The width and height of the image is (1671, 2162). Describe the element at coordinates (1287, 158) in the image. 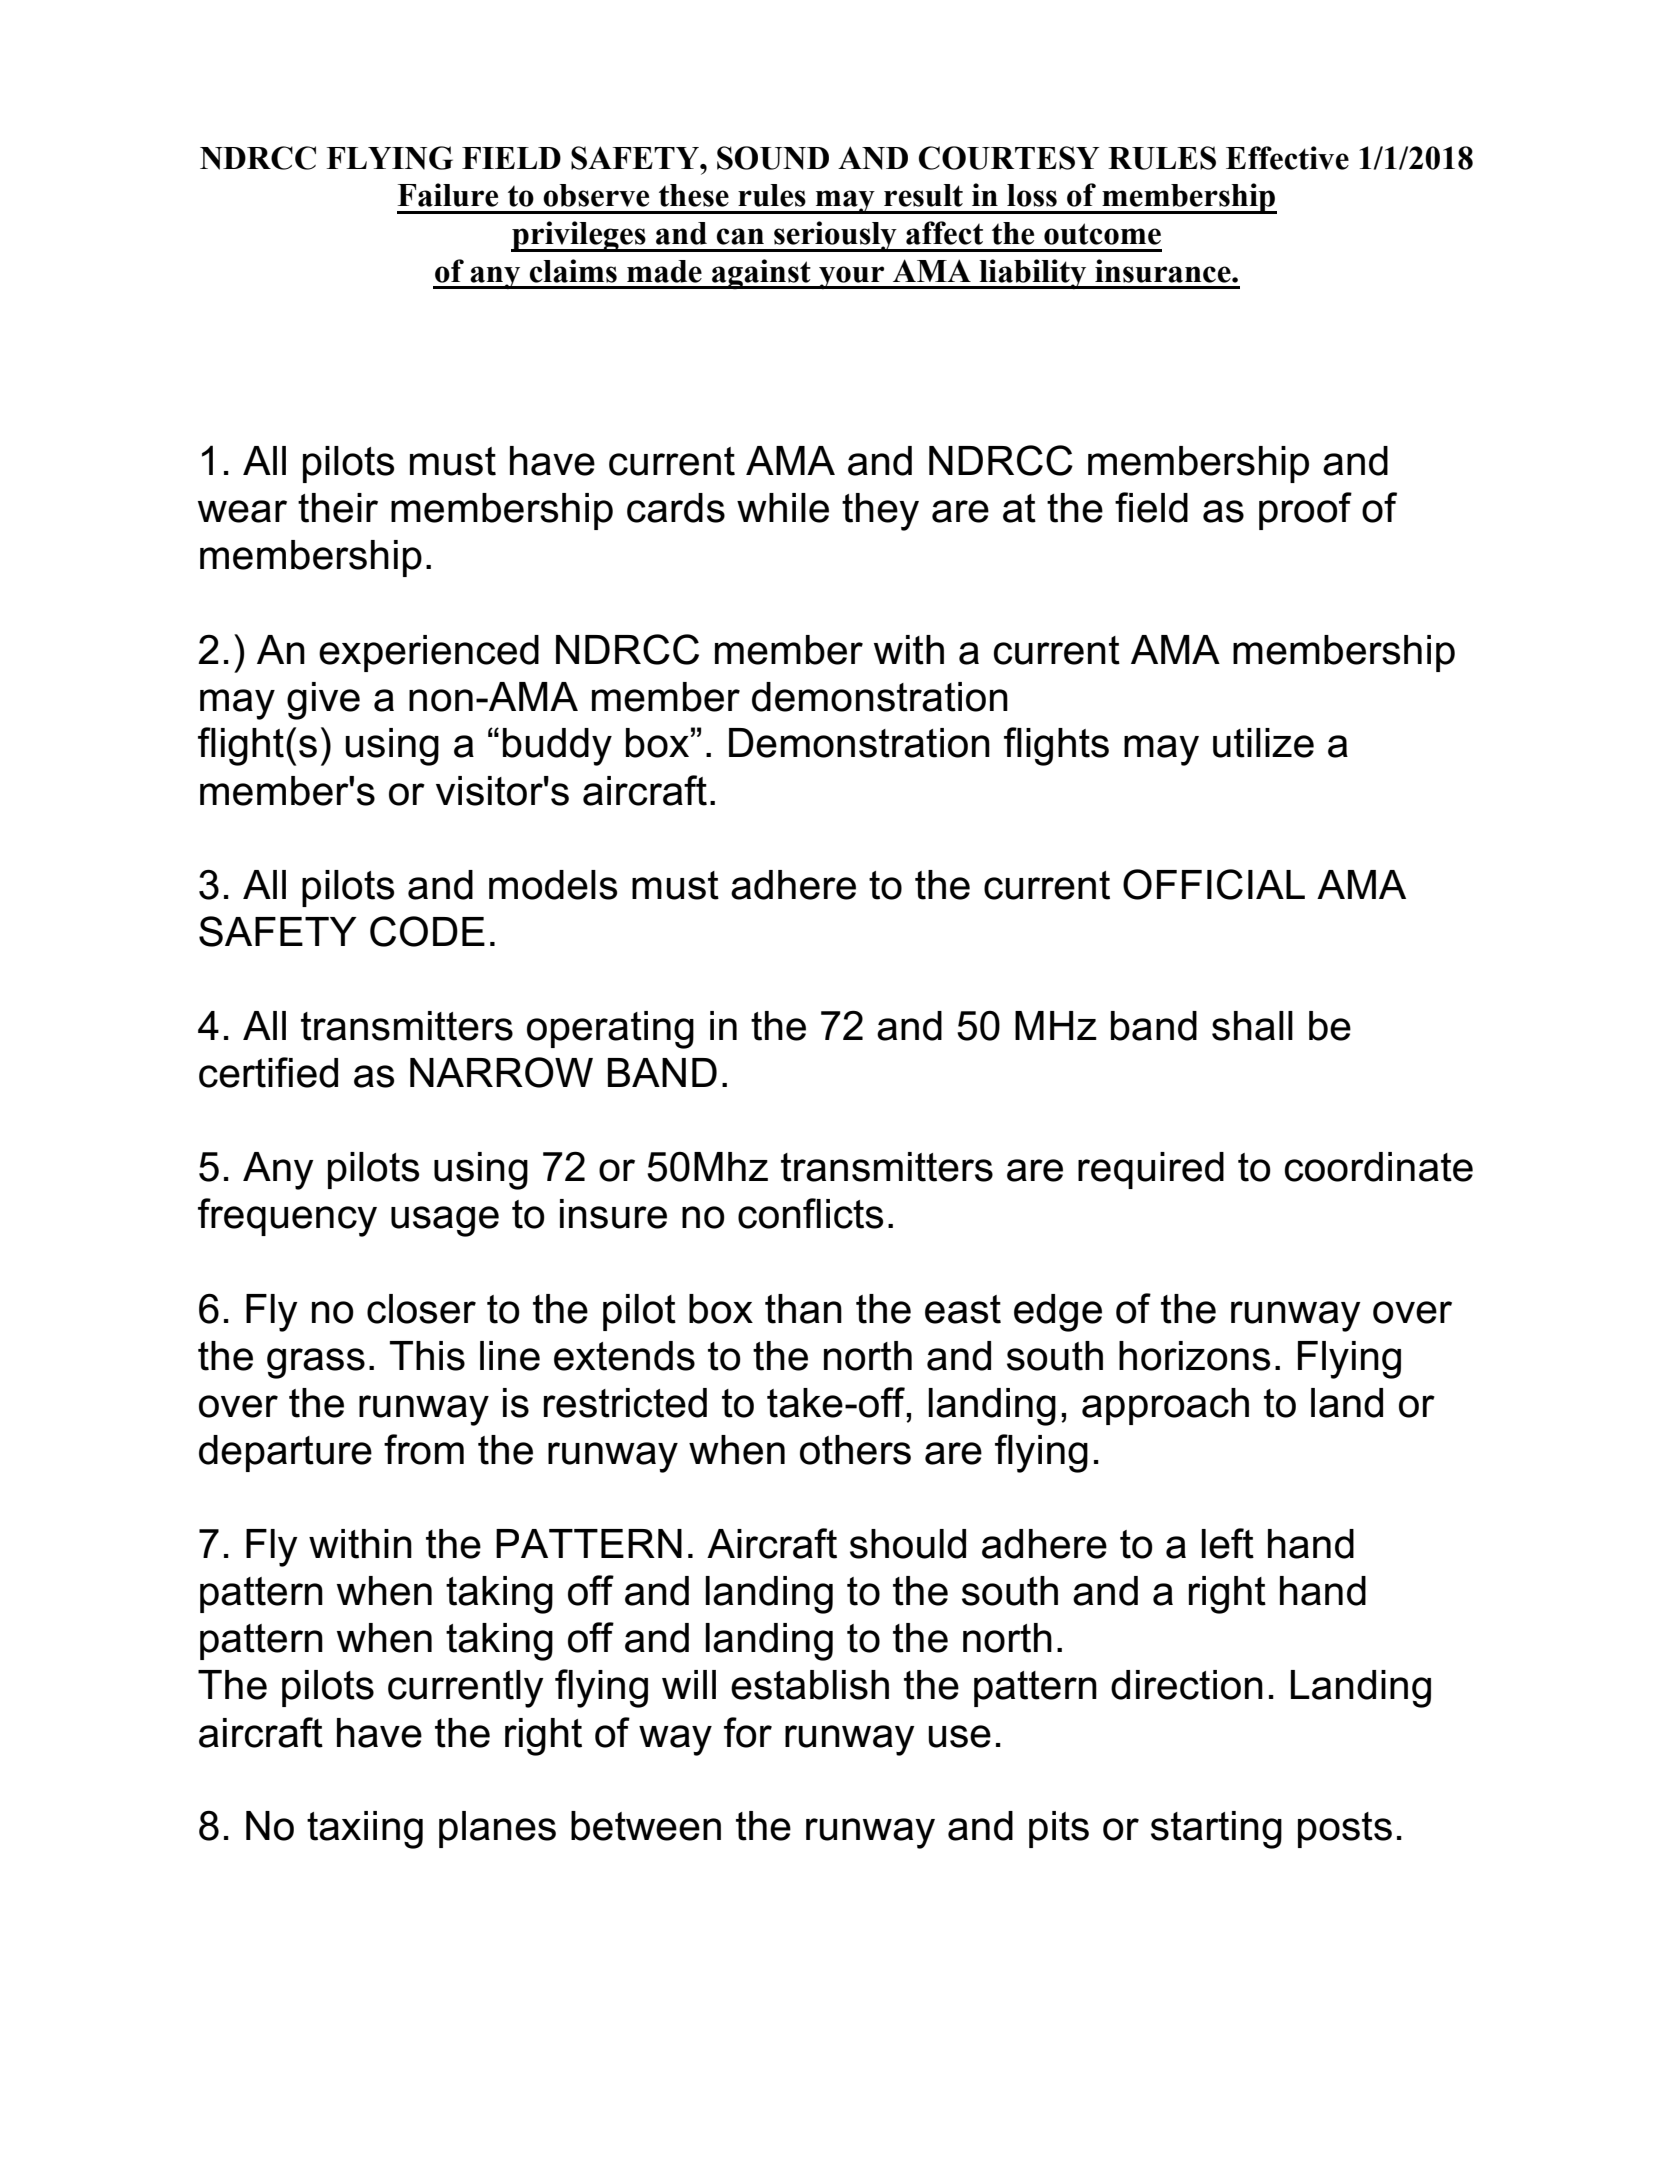

I see `Effective` at that location.
